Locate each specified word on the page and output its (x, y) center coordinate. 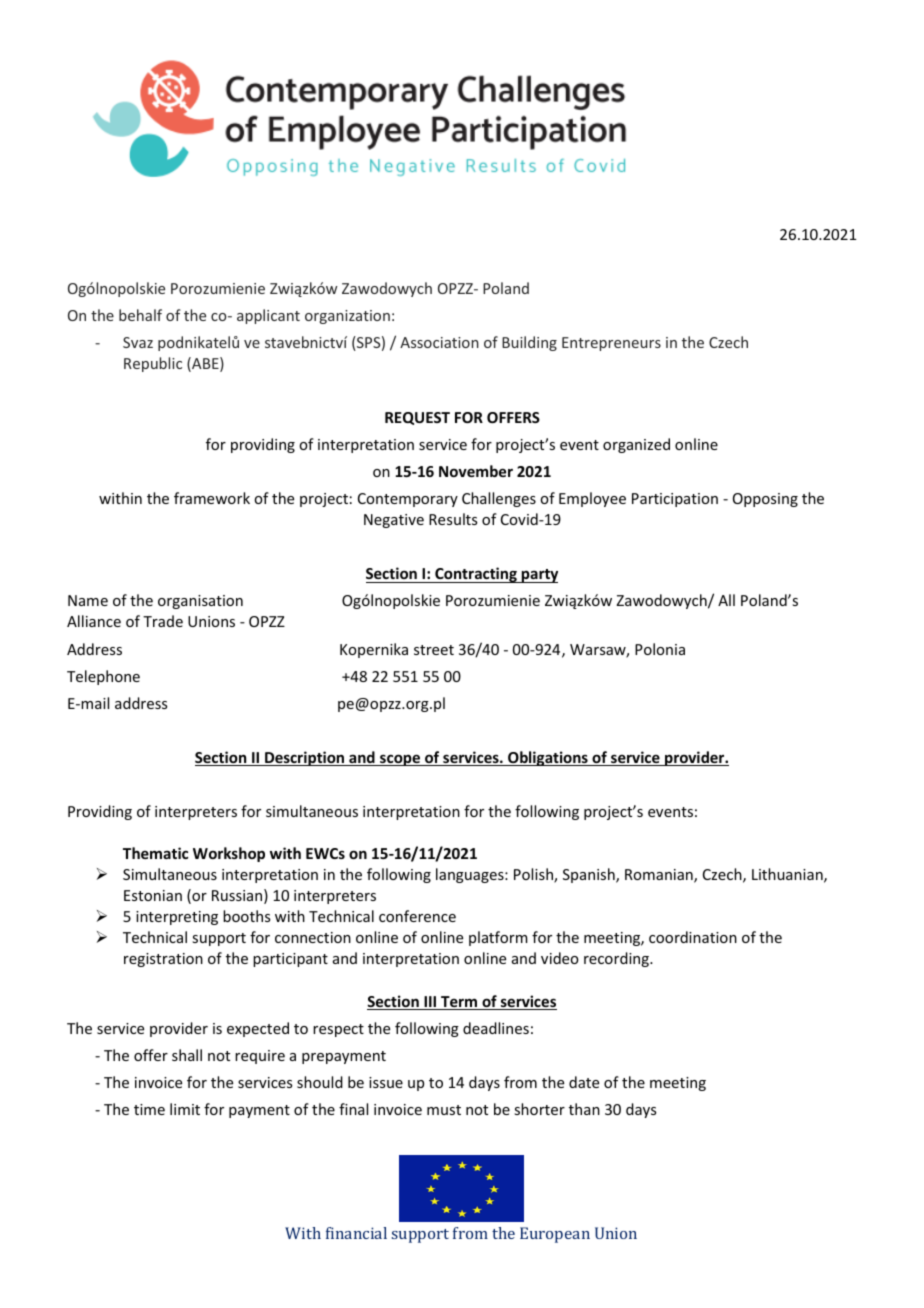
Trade (163, 621)
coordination (693, 937)
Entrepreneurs (611, 344)
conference (417, 916)
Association (439, 342)
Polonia (660, 649)
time (149, 1109)
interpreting (177, 918)
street (434, 650)
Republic (153, 364)
